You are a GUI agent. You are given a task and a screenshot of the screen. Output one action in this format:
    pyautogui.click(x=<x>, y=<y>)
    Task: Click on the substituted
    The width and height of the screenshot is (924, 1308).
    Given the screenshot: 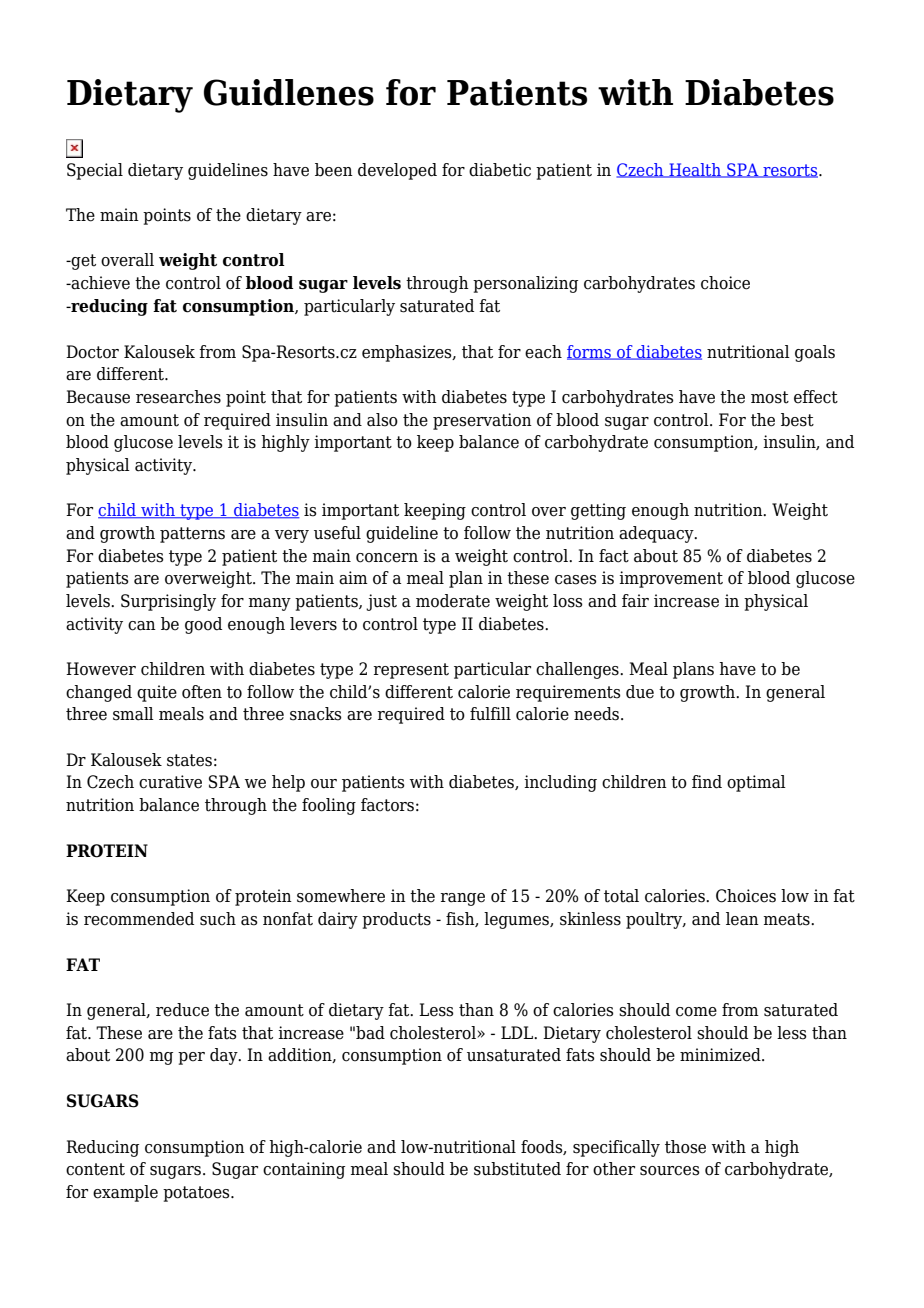 What is the action you would take?
    pyautogui.click(x=517, y=1169)
